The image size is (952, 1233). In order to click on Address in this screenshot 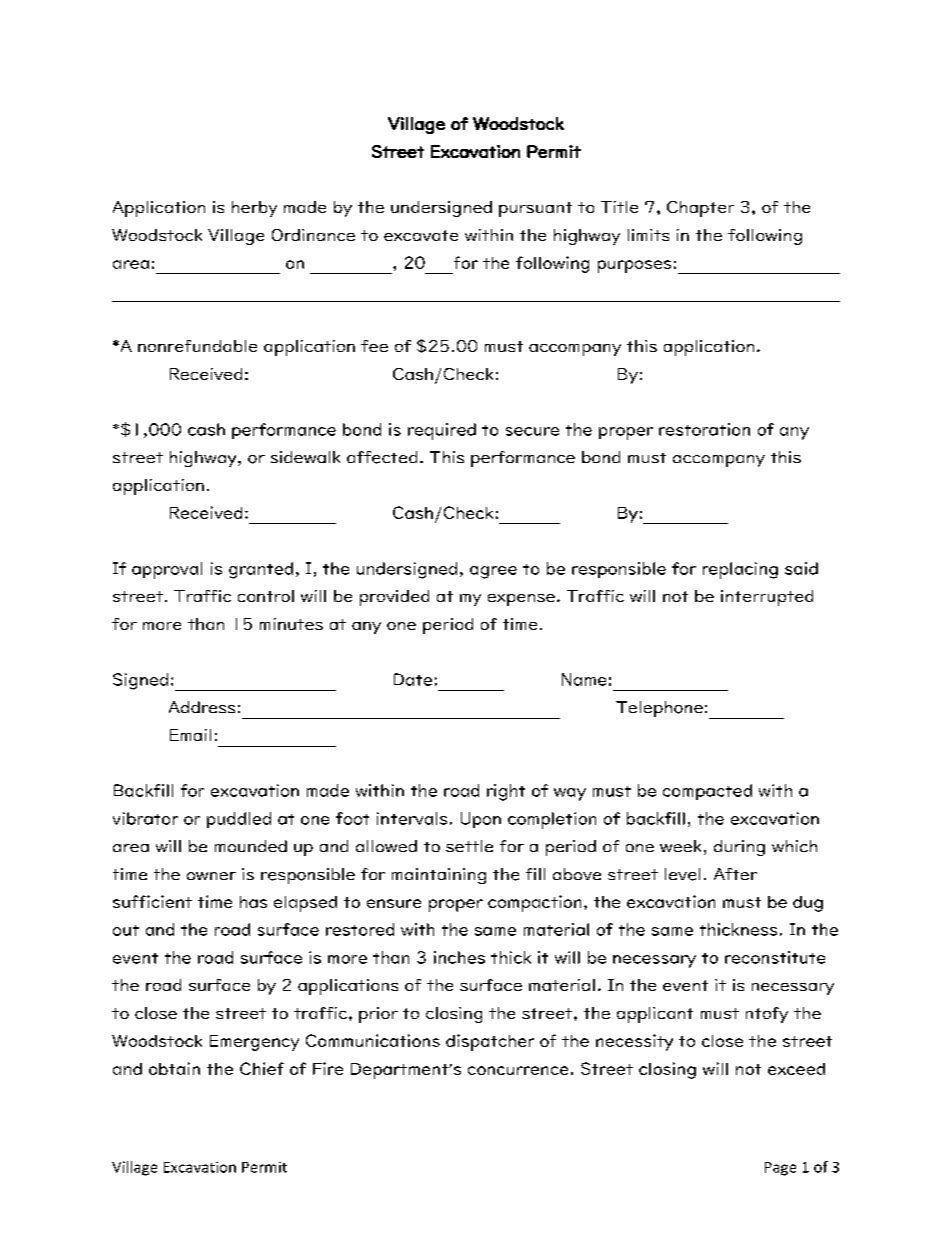, I will do `click(202, 707)`.
